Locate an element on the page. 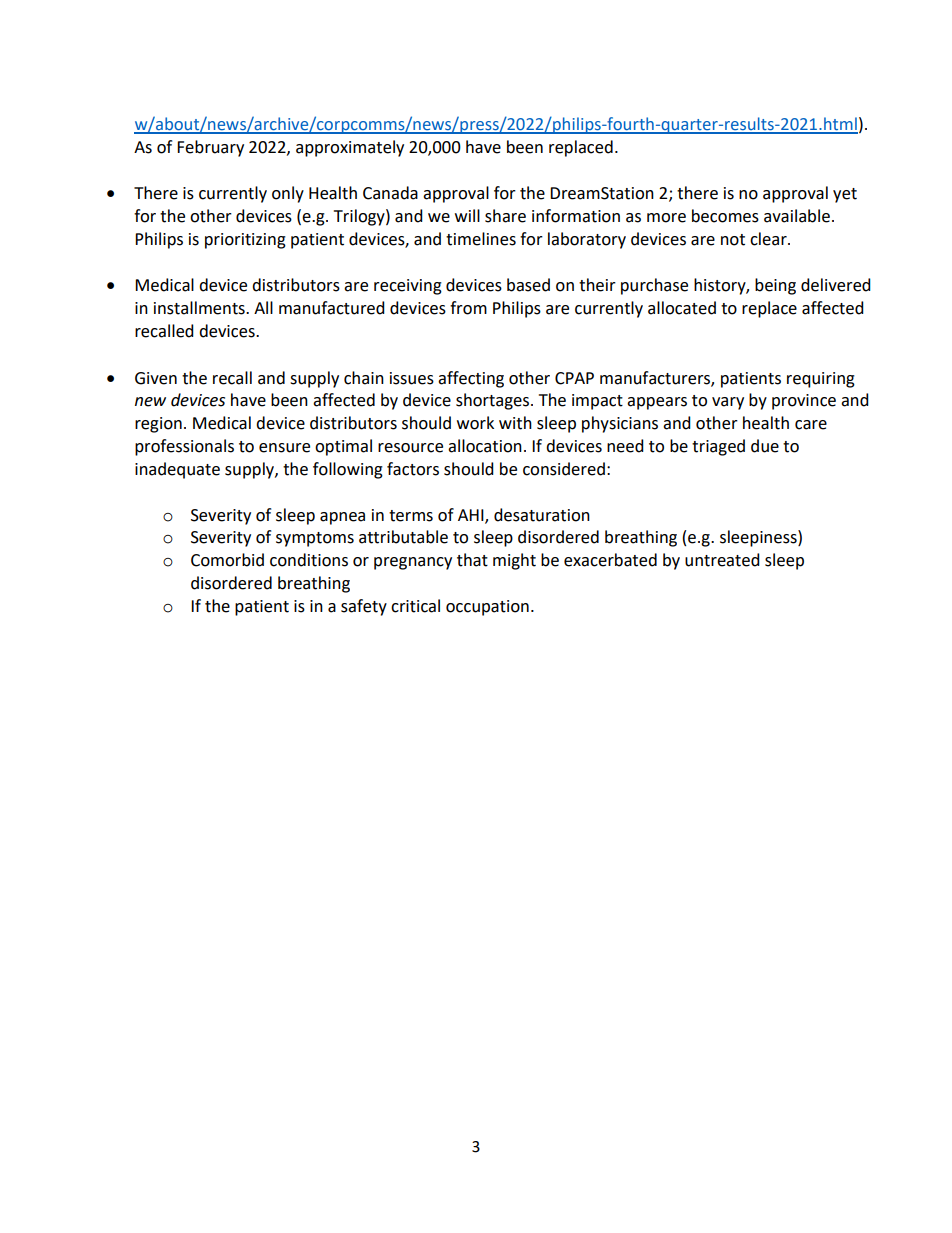 The width and height of the image is (952, 1233). due is located at coordinates (765, 446).
